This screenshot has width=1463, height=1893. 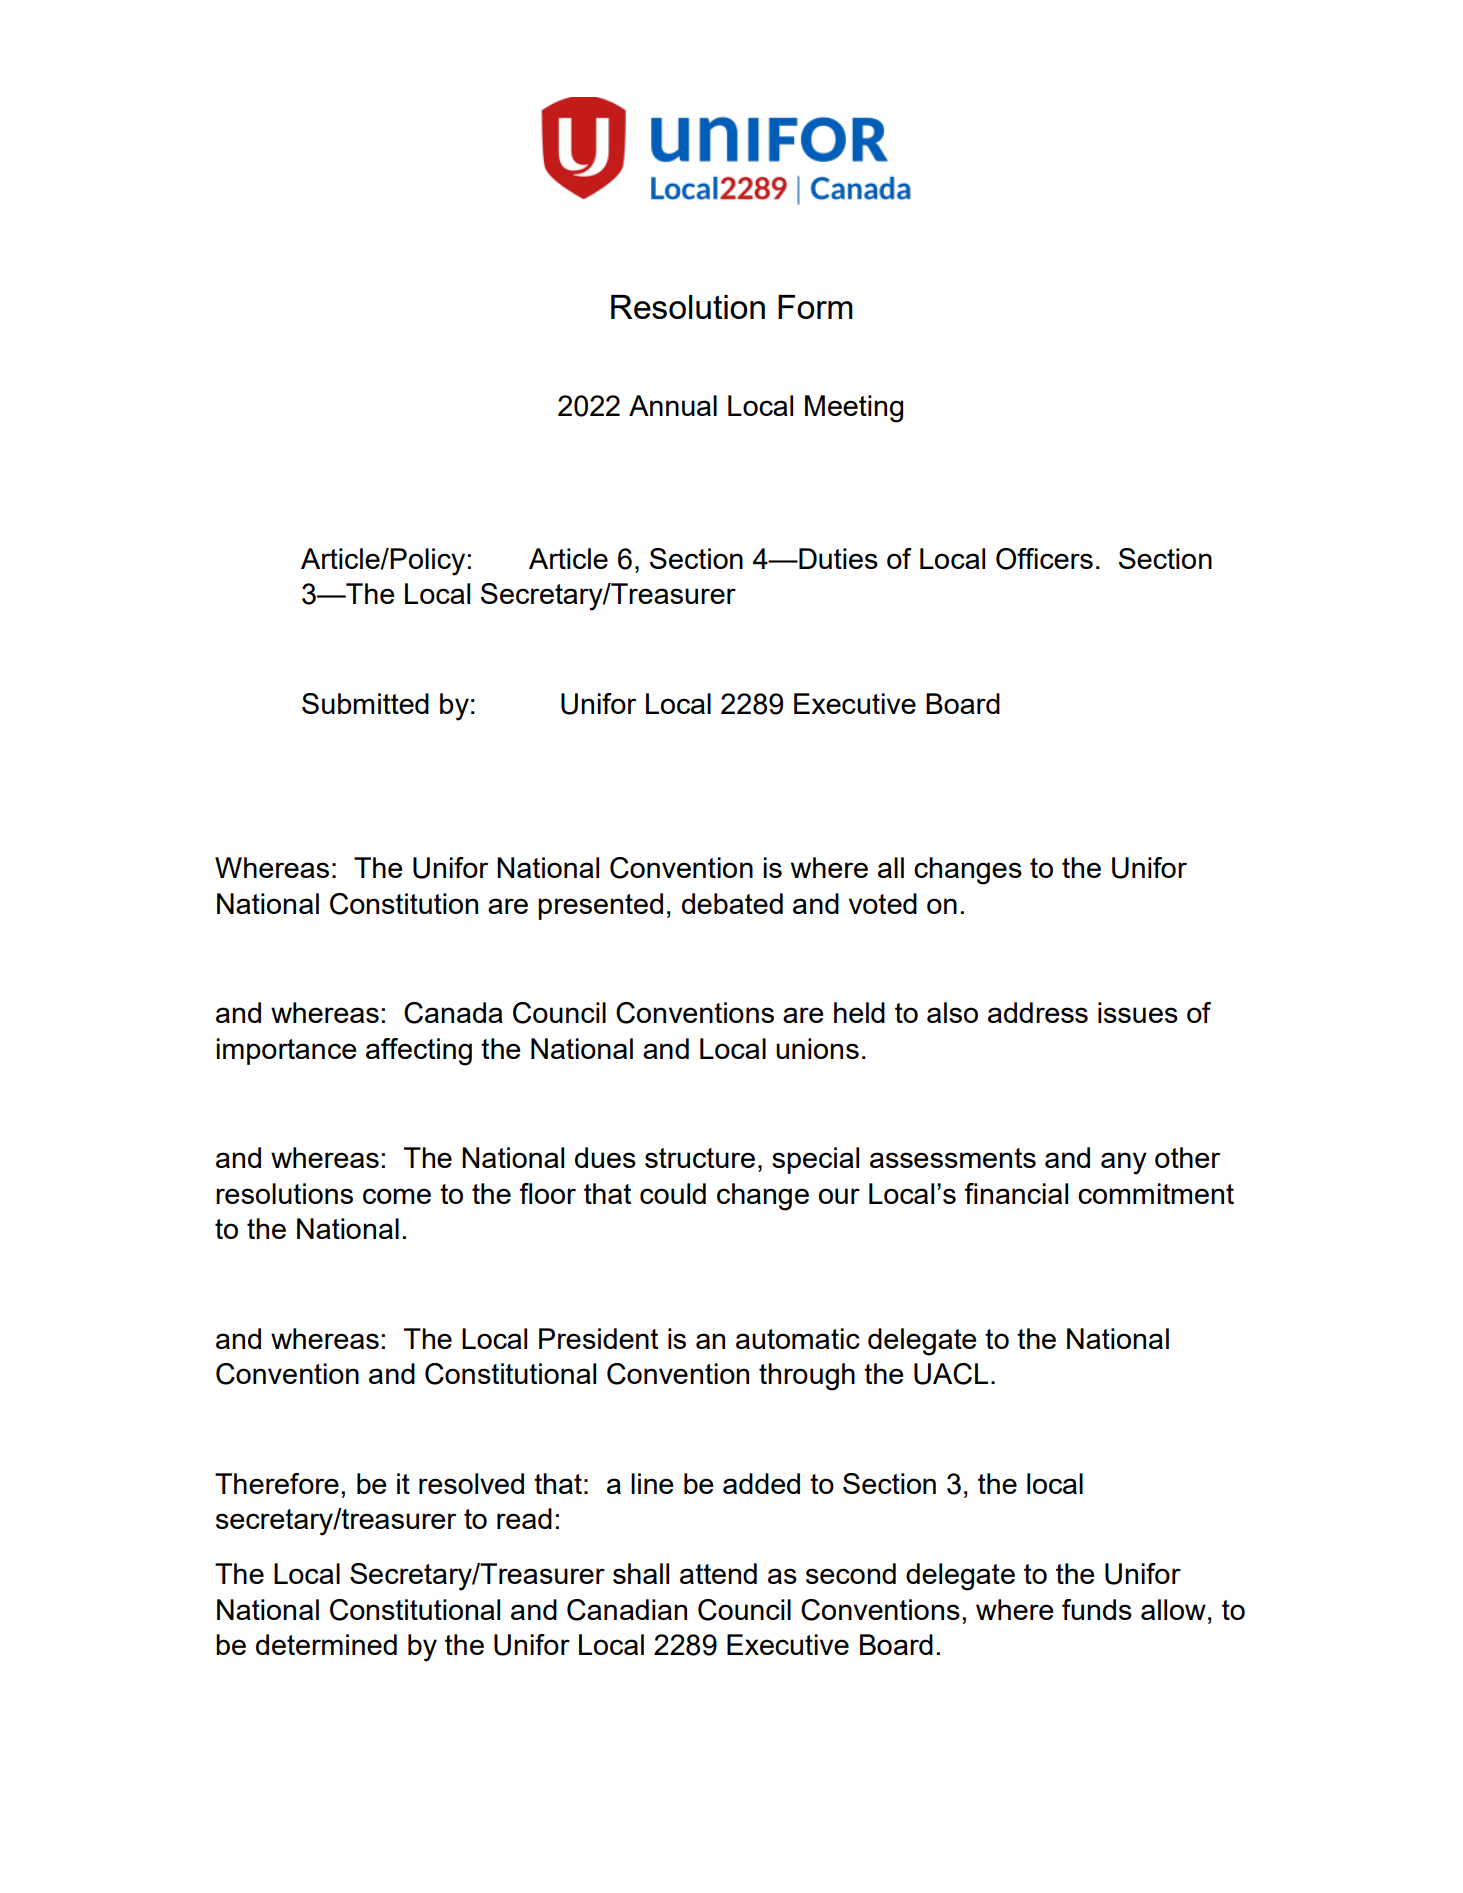 I want to click on voted, so click(x=883, y=903).
